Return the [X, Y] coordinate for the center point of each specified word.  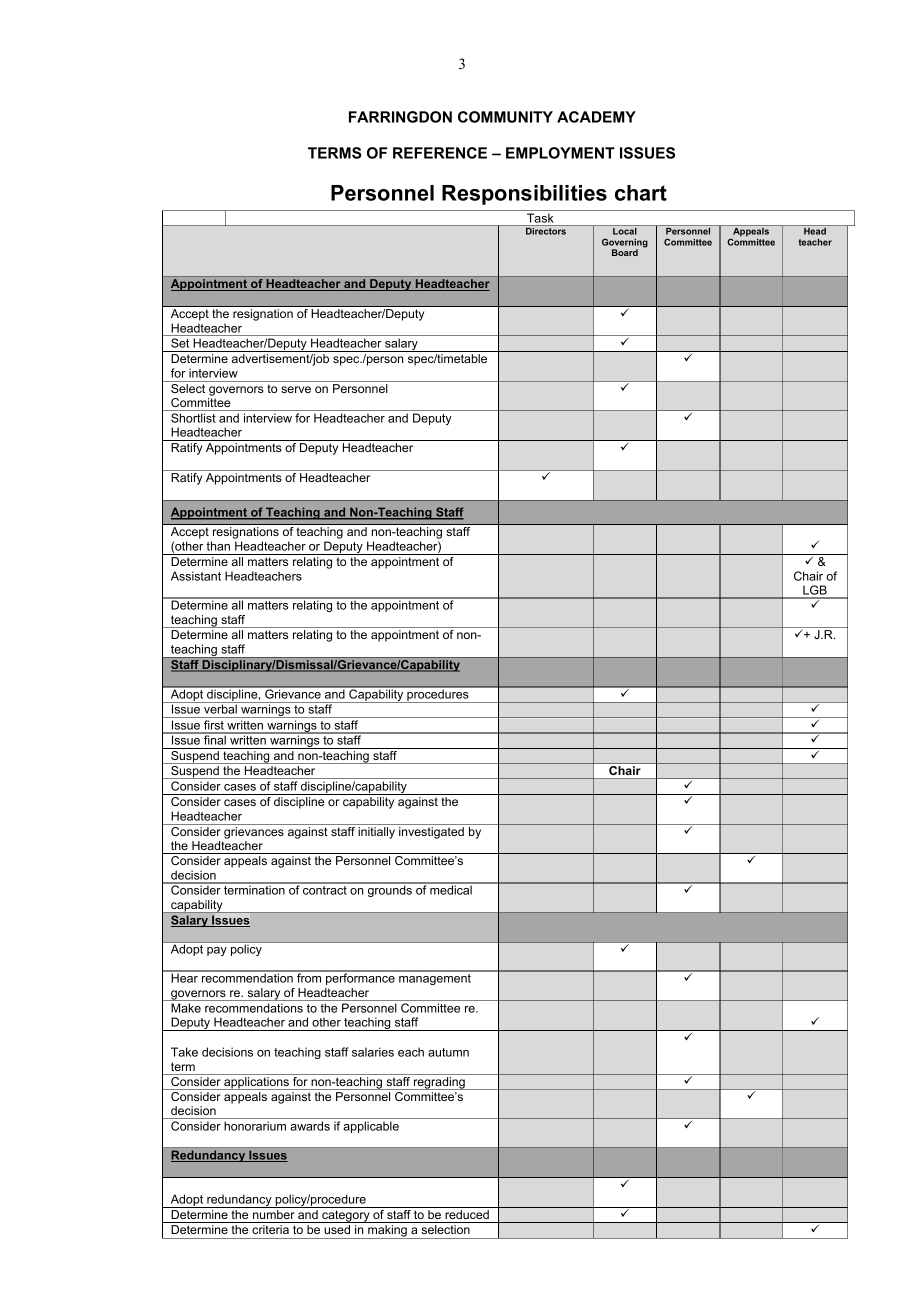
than [218, 546]
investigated [431, 833]
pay [217, 951]
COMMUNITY [505, 117]
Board [625, 252]
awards [310, 1126]
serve [296, 389]
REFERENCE [440, 153]
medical [451, 889]
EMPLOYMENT [560, 153]
